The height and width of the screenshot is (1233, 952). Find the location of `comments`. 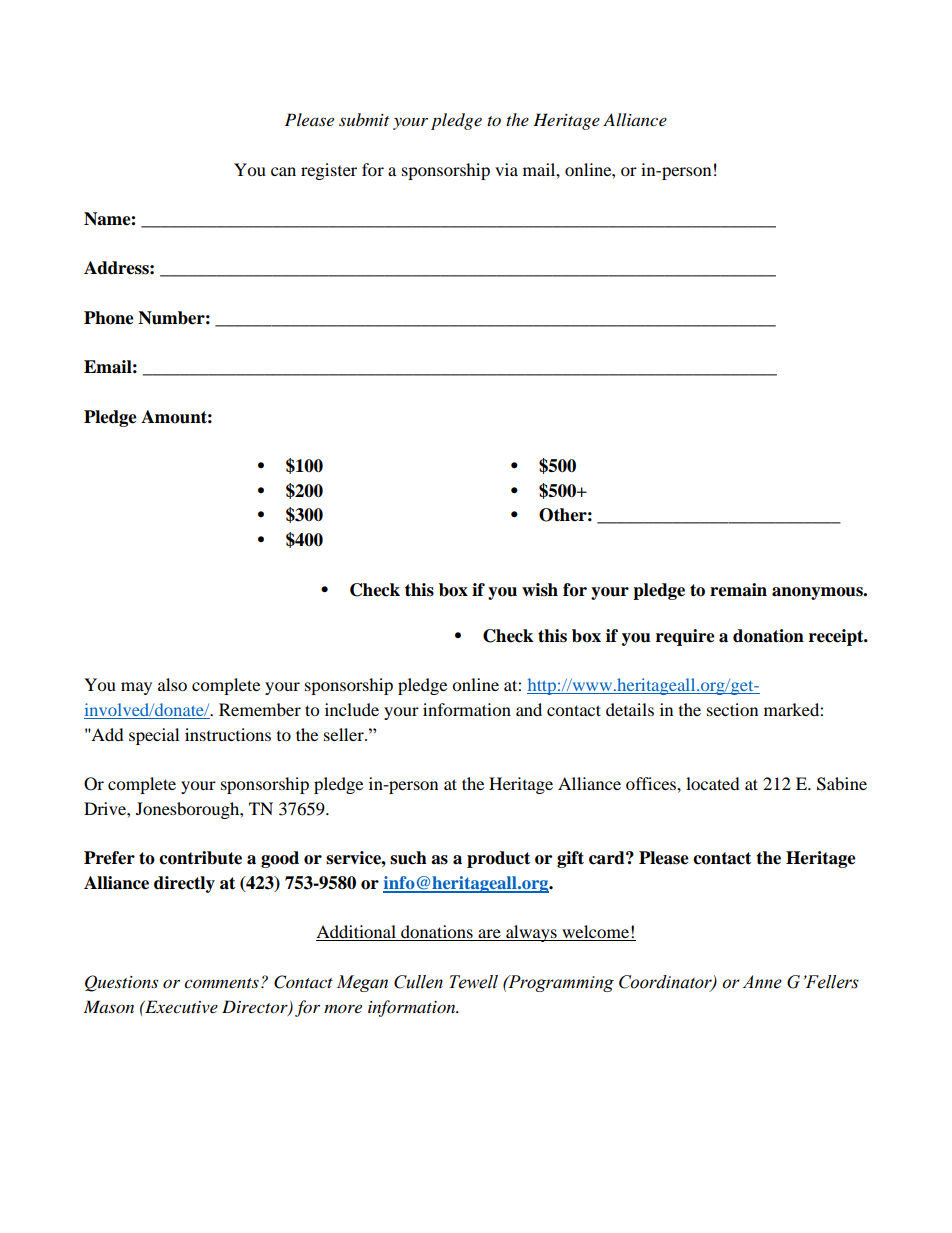

comments is located at coordinates (221, 983).
